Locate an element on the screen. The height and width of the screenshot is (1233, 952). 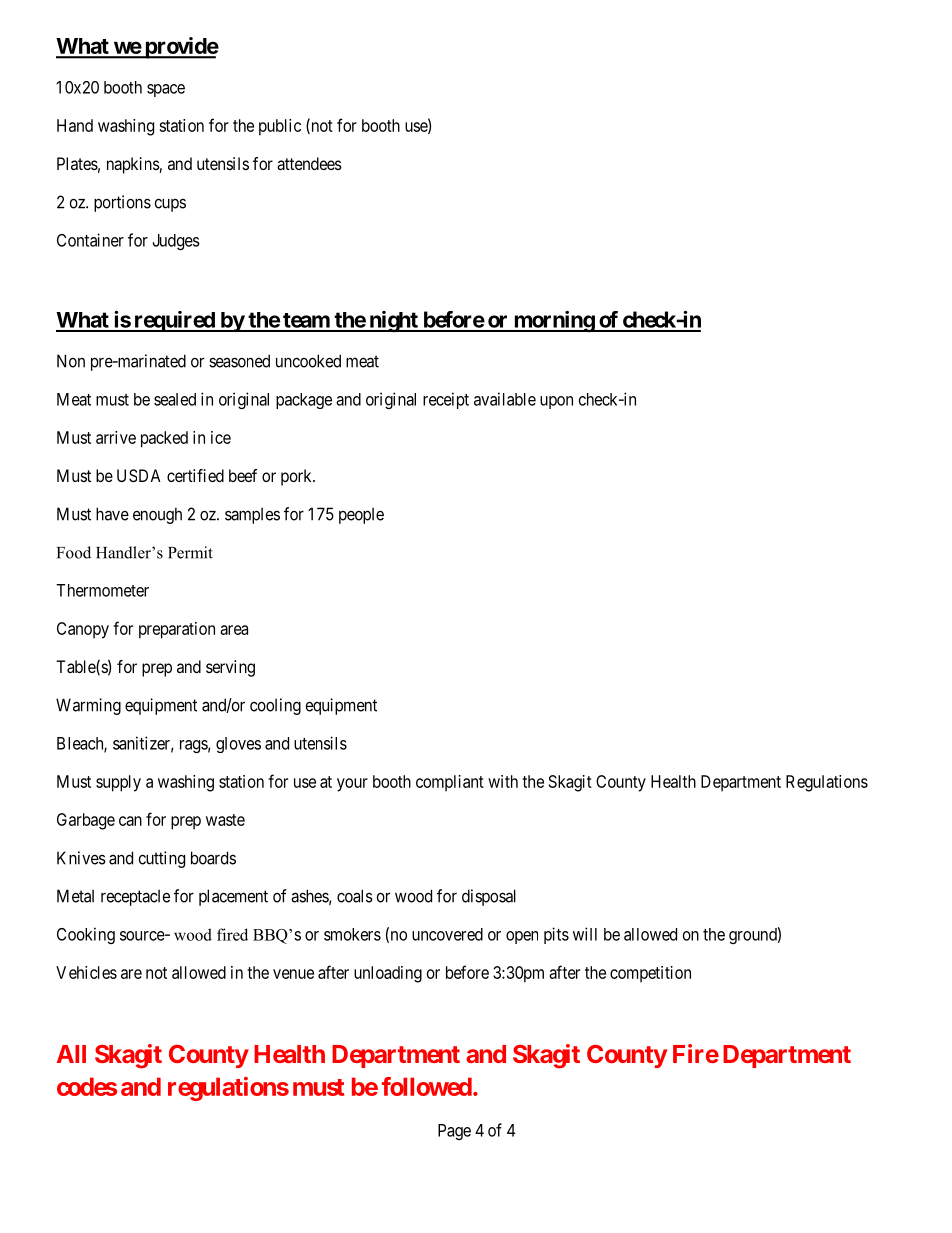
Thermometer is located at coordinates (102, 590).
